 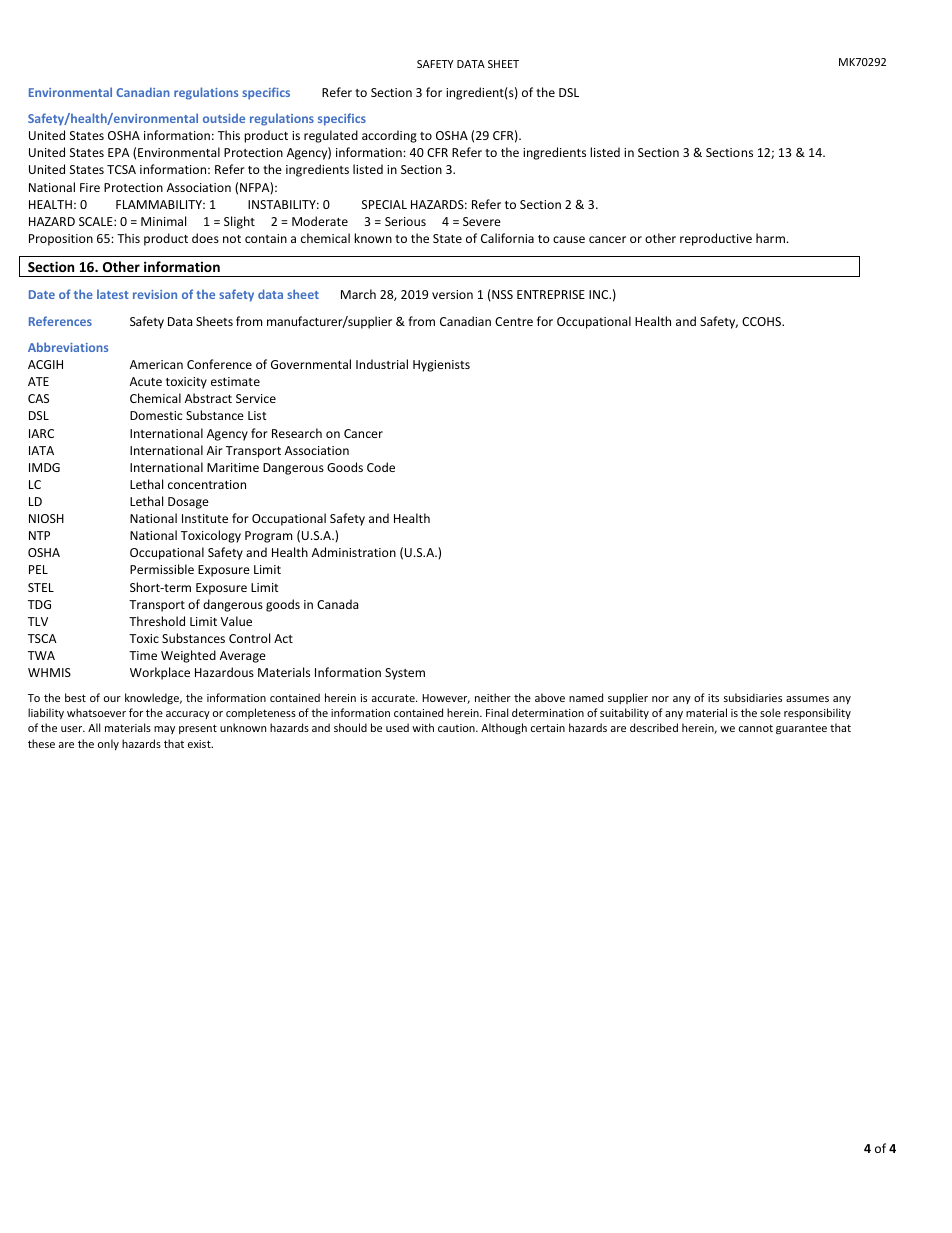 I want to click on Administration, so click(x=354, y=552).
